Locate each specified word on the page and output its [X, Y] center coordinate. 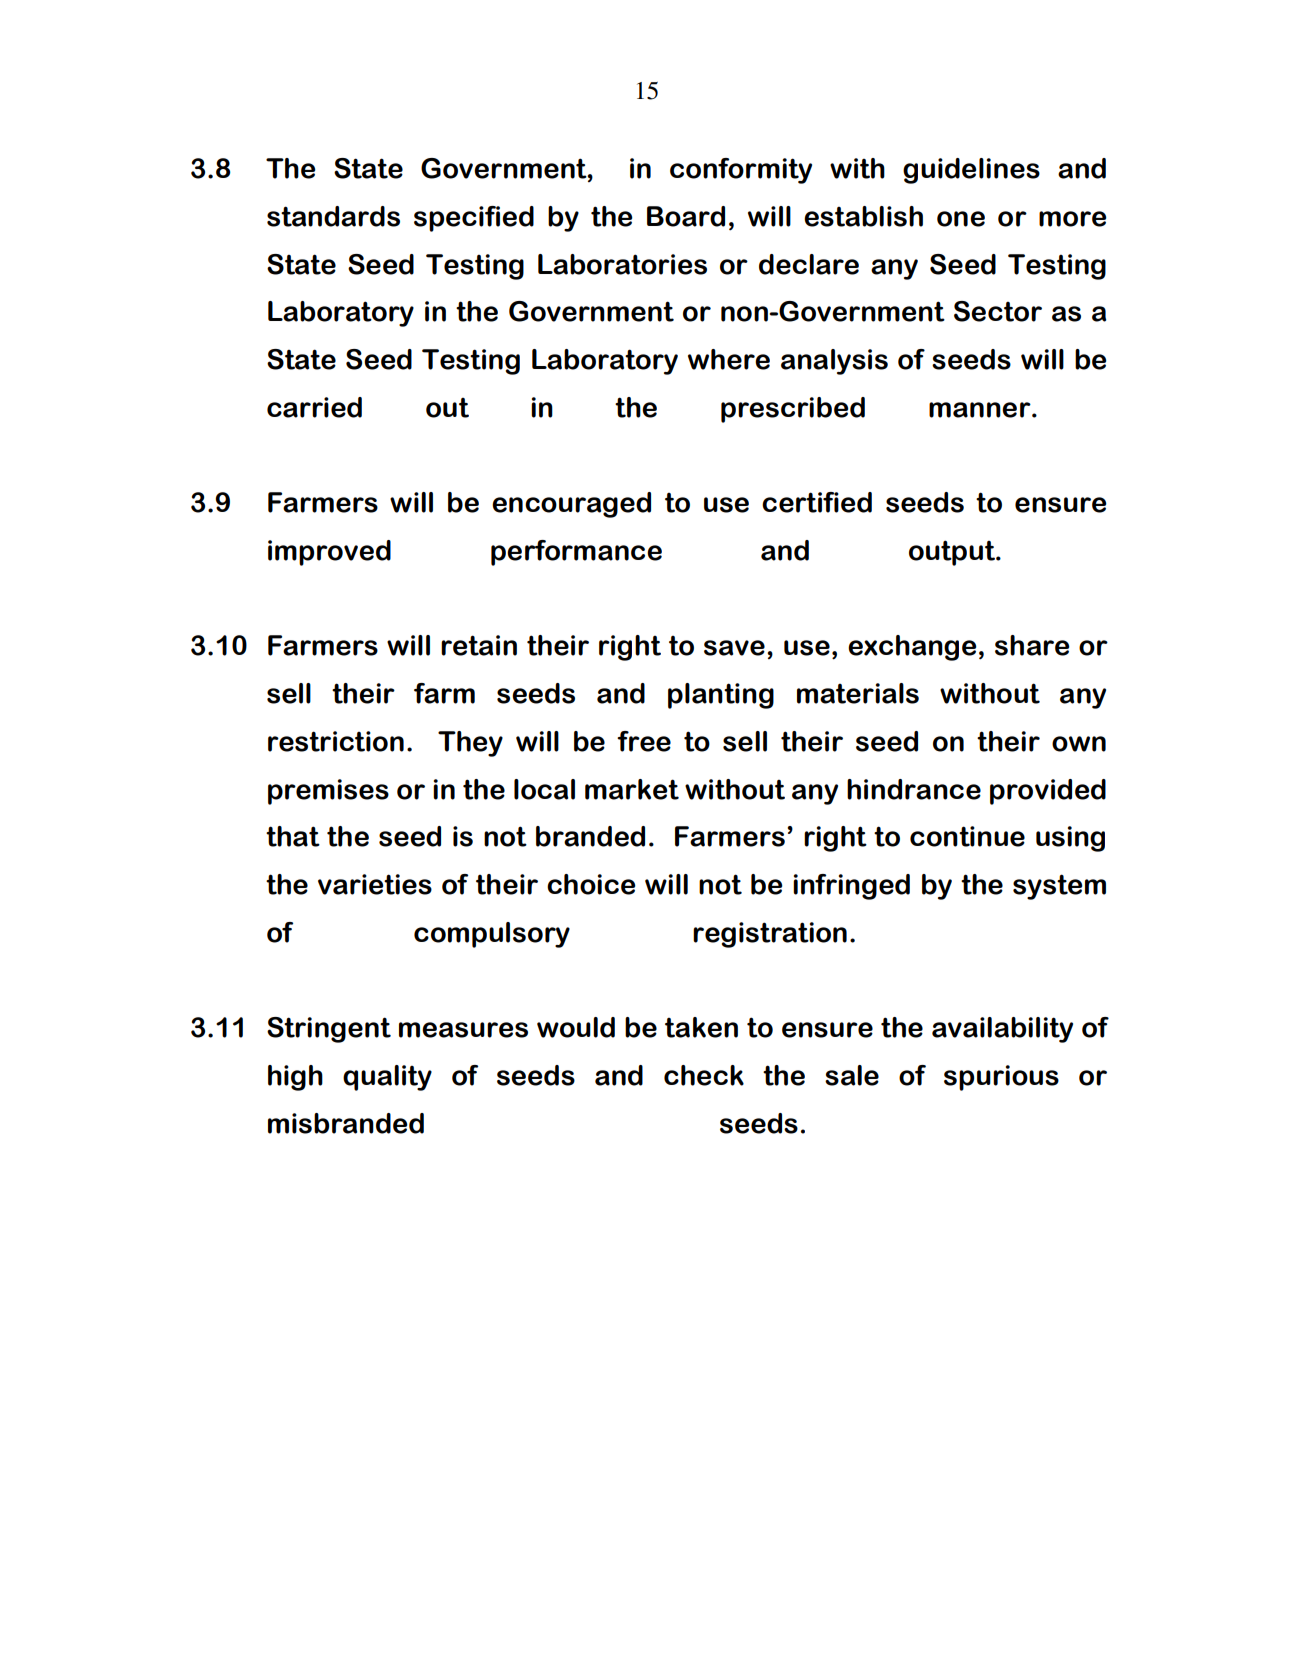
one [961, 219]
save [734, 648]
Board [686, 216]
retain [479, 645]
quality [387, 1078]
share [1032, 645]
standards [333, 216]
